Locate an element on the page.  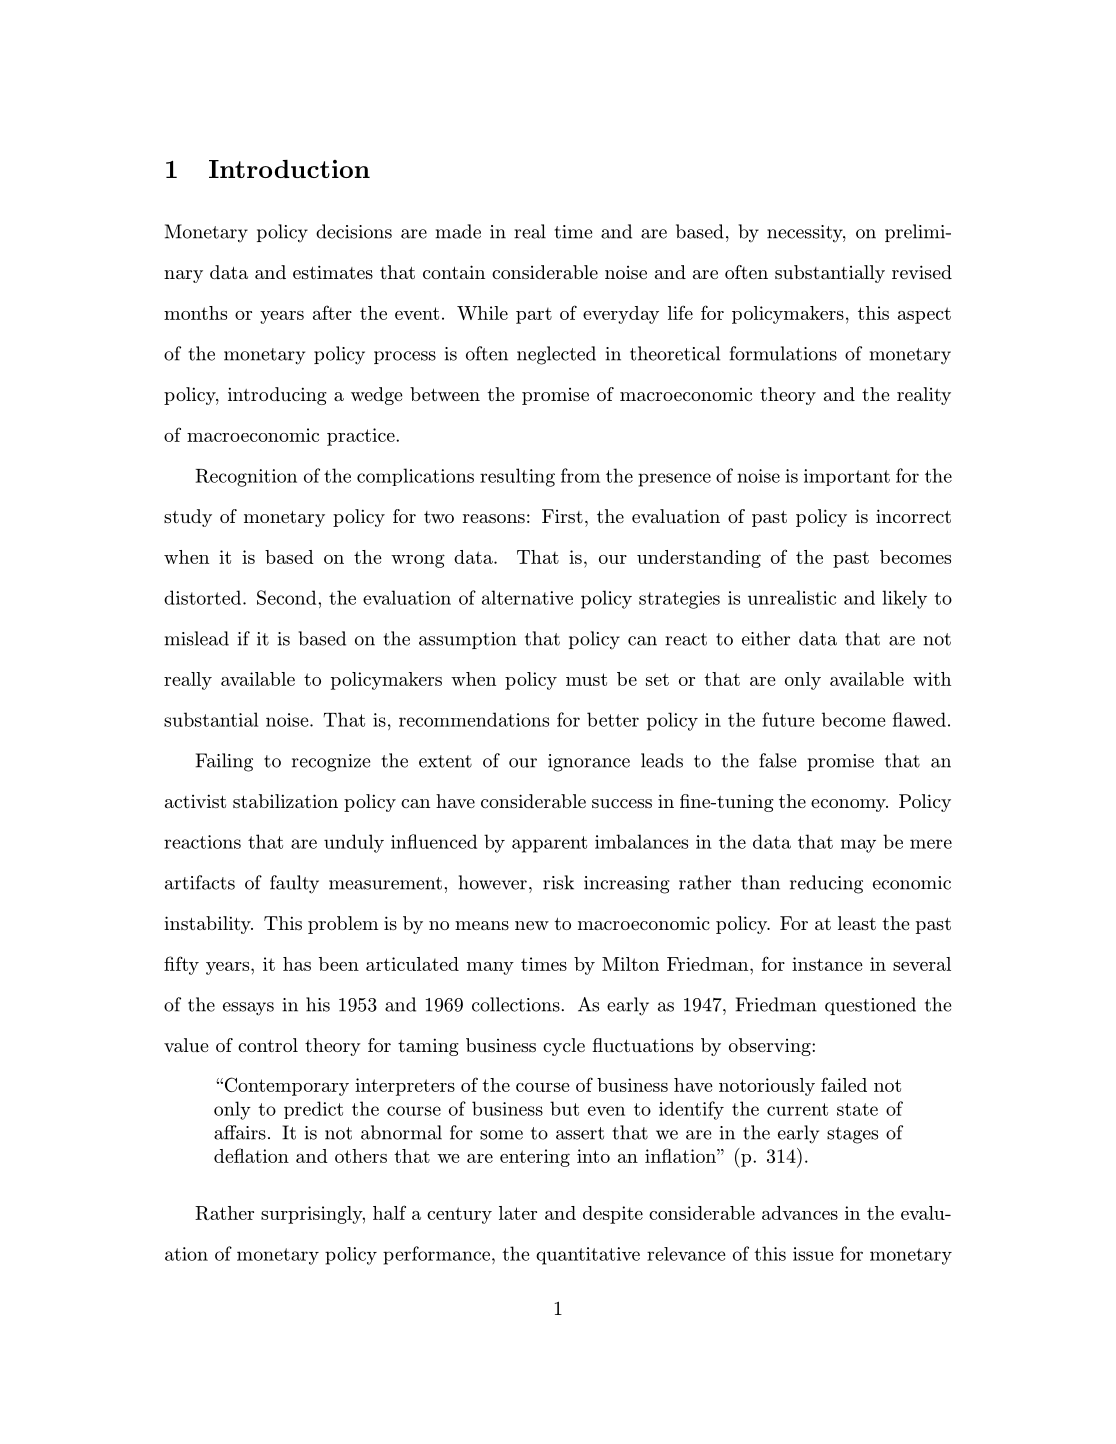
First is located at coordinates (562, 516).
